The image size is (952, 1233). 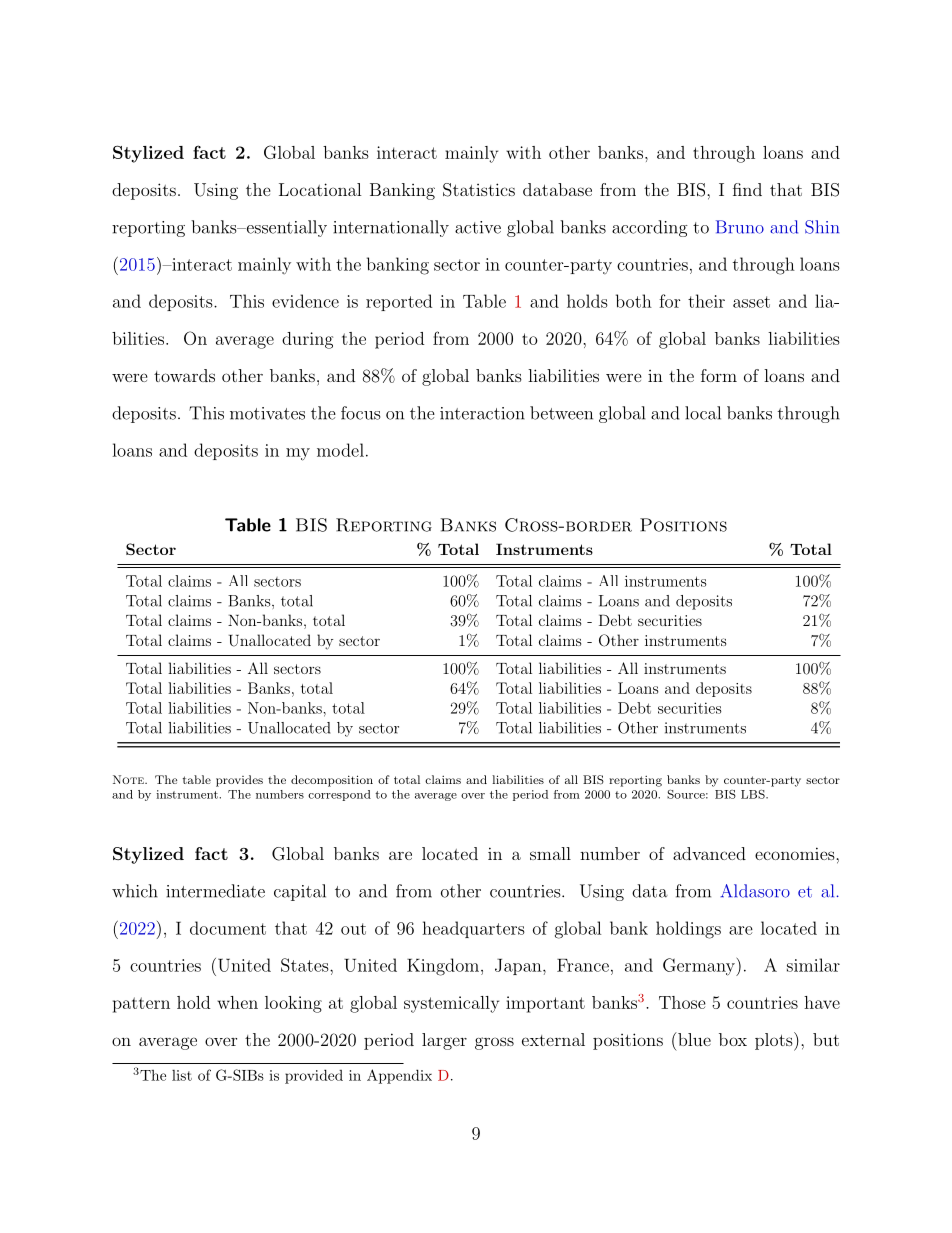 I want to click on box, so click(x=733, y=1039).
